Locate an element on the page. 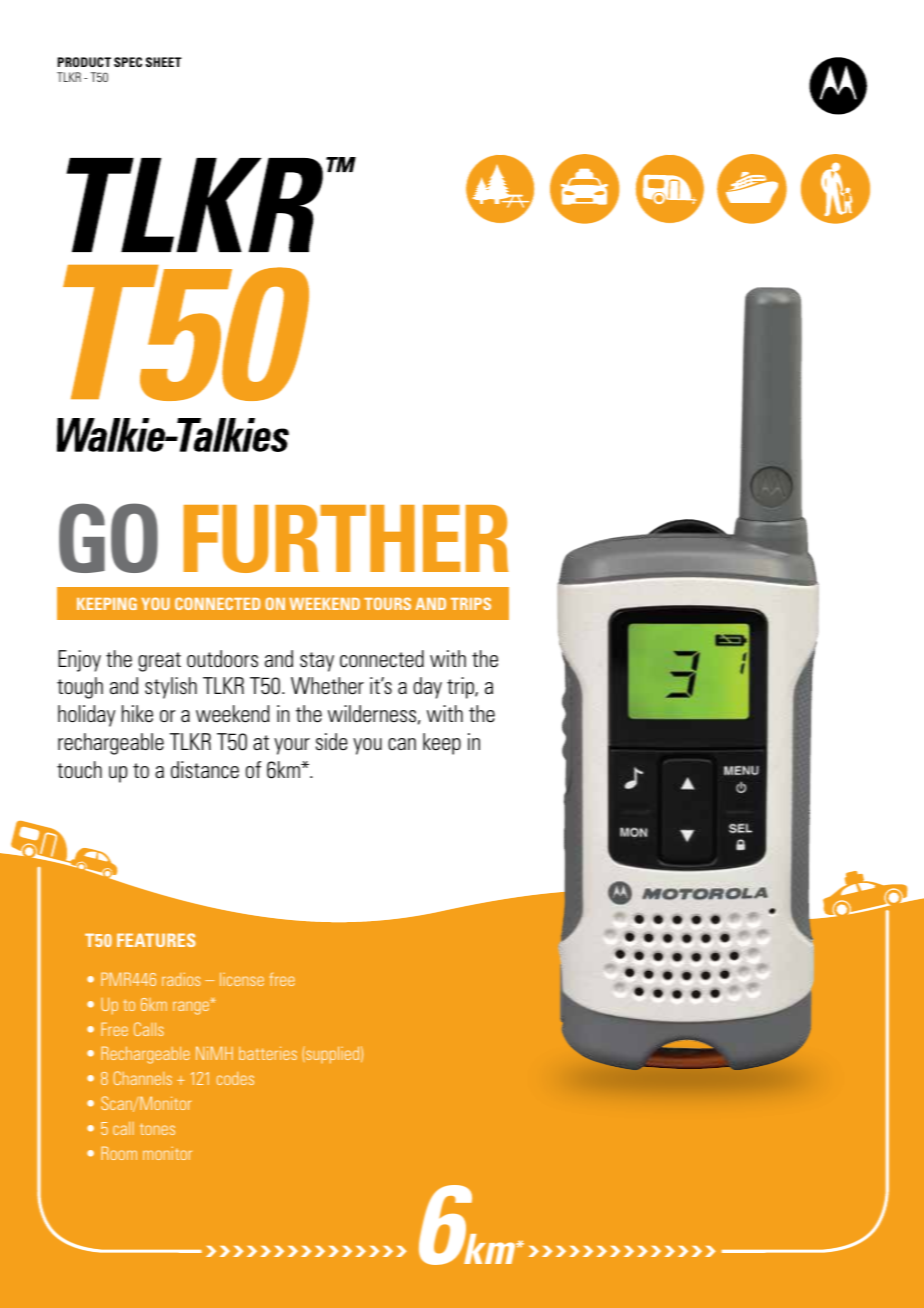  FURTHER is located at coordinates (346, 539).
